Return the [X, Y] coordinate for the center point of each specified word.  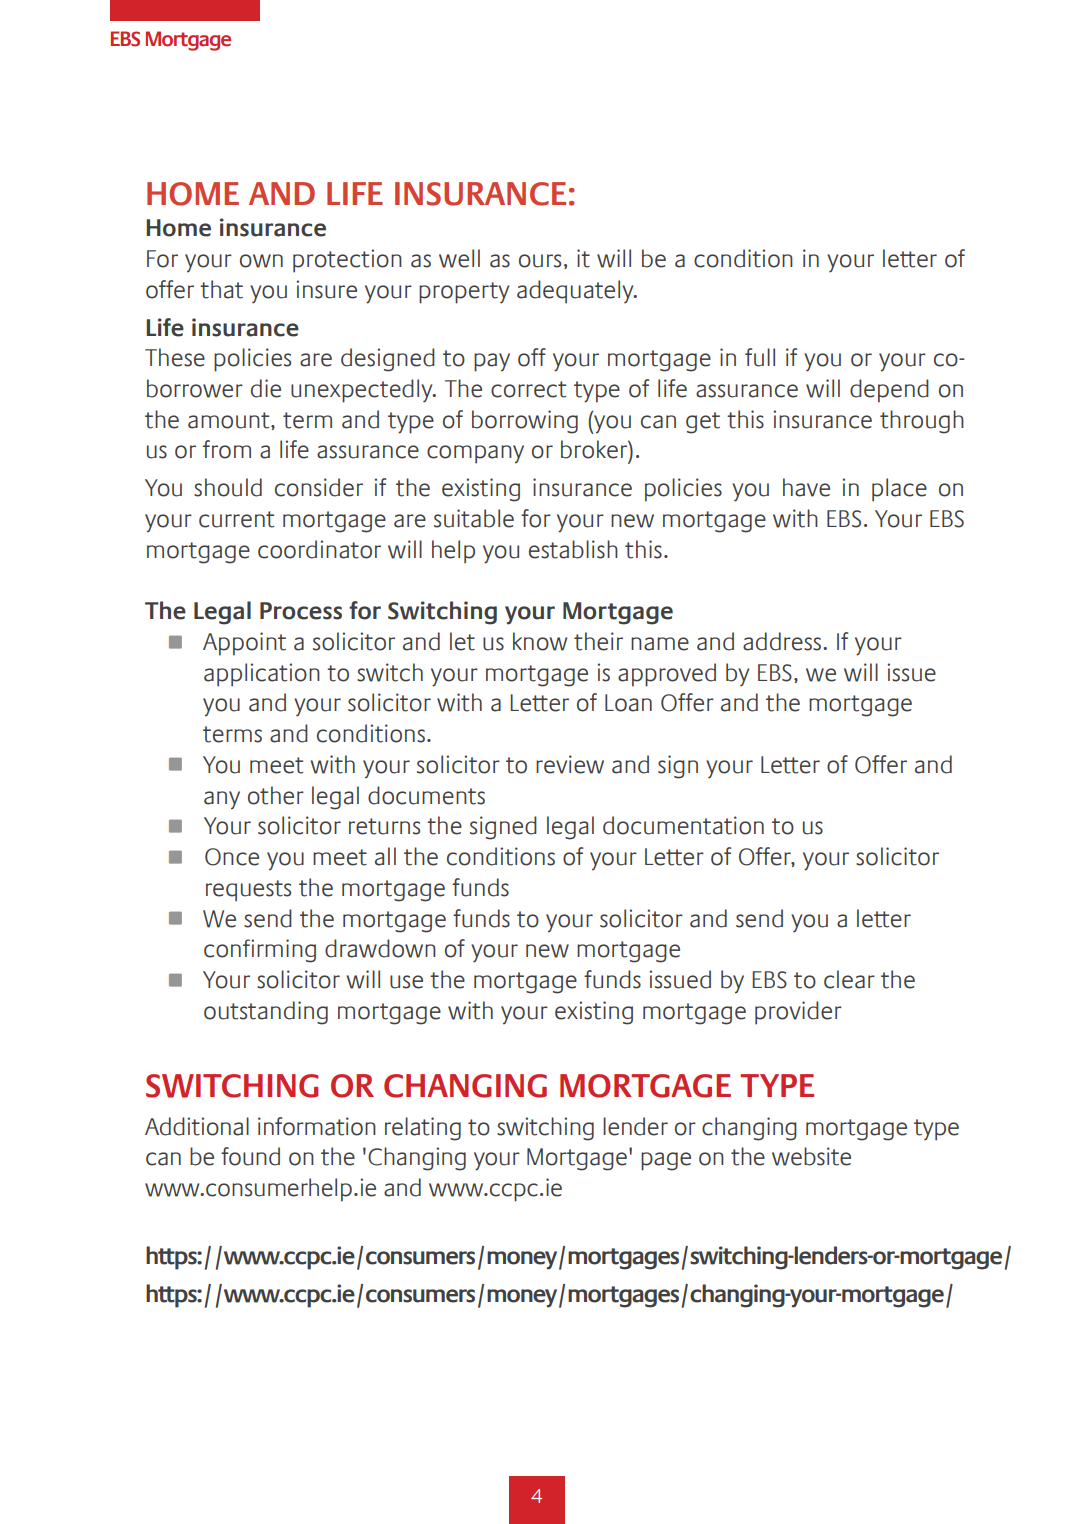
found [250, 1156]
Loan [628, 703]
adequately [576, 292]
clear [849, 979]
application [262, 675]
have [806, 487]
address [783, 641]
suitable [474, 518]
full [760, 357]
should [228, 487]
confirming [260, 951]
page [666, 1161]
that [221, 289]
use [406, 982]
